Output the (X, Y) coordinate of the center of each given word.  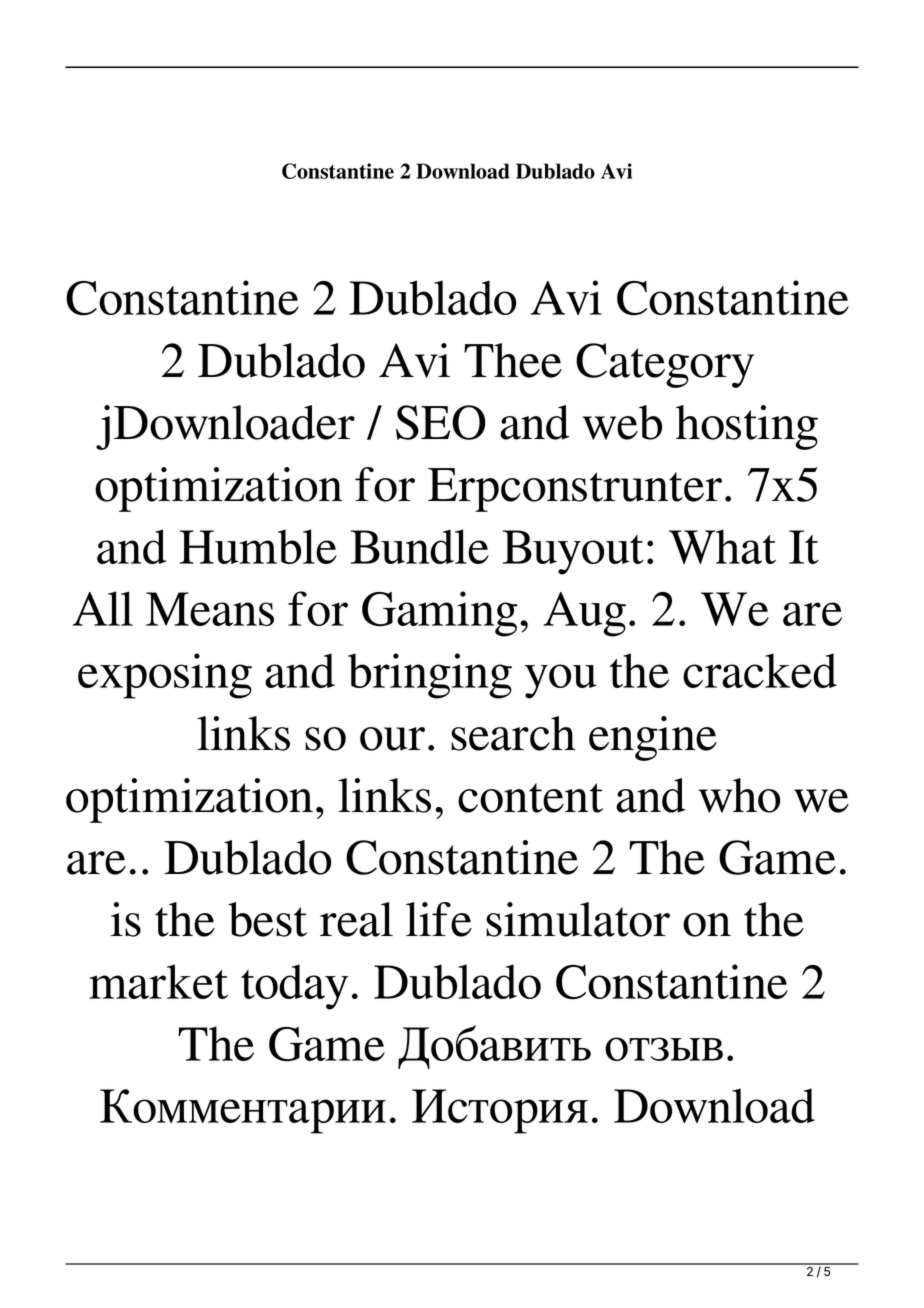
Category (665, 365)
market (158, 981)
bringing (430, 676)
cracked (760, 670)
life (439, 919)
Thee (513, 360)
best (267, 919)
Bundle (420, 546)
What (722, 546)
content (530, 798)
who (739, 795)
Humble (258, 546)
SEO (441, 422)
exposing (165, 676)
